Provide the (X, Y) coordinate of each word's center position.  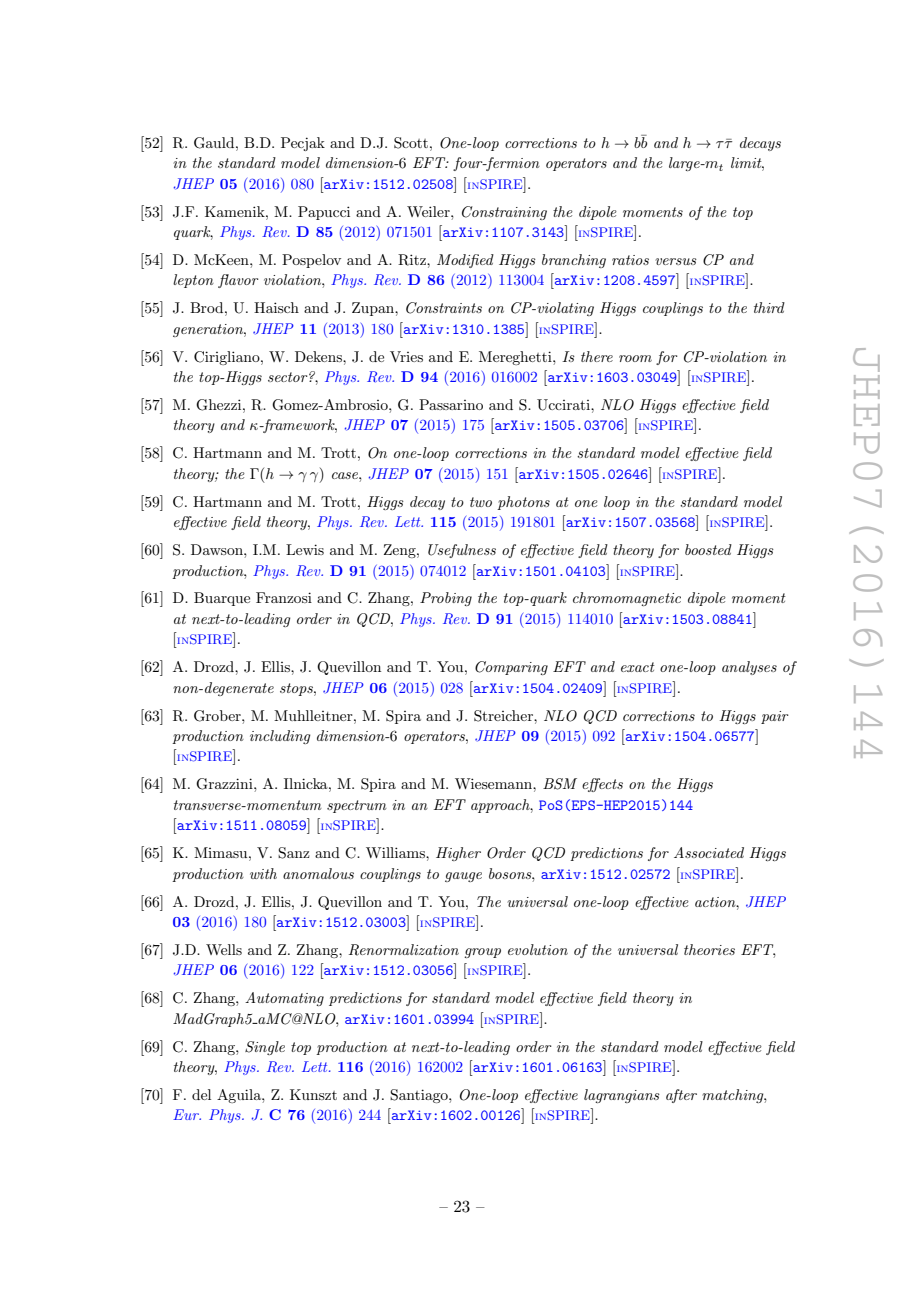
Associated (709, 852)
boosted (708, 549)
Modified (465, 261)
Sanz (294, 853)
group (482, 953)
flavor (238, 281)
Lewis (305, 549)
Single (265, 1048)
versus (676, 261)
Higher (458, 854)
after (681, 1096)
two (481, 502)
